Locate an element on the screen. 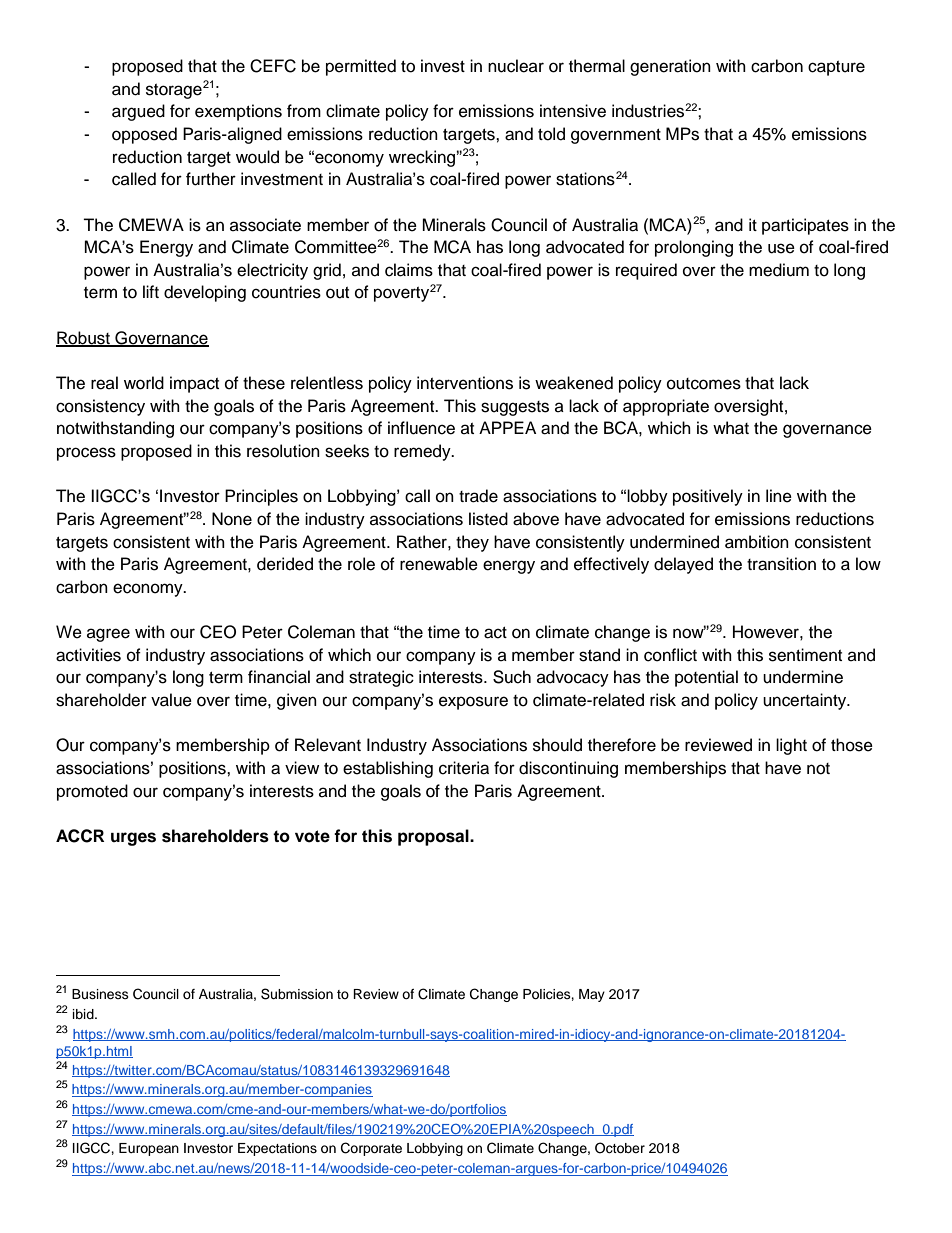 Image resolution: width=952 pixels, height=1233 pixels. capture is located at coordinates (836, 68).
